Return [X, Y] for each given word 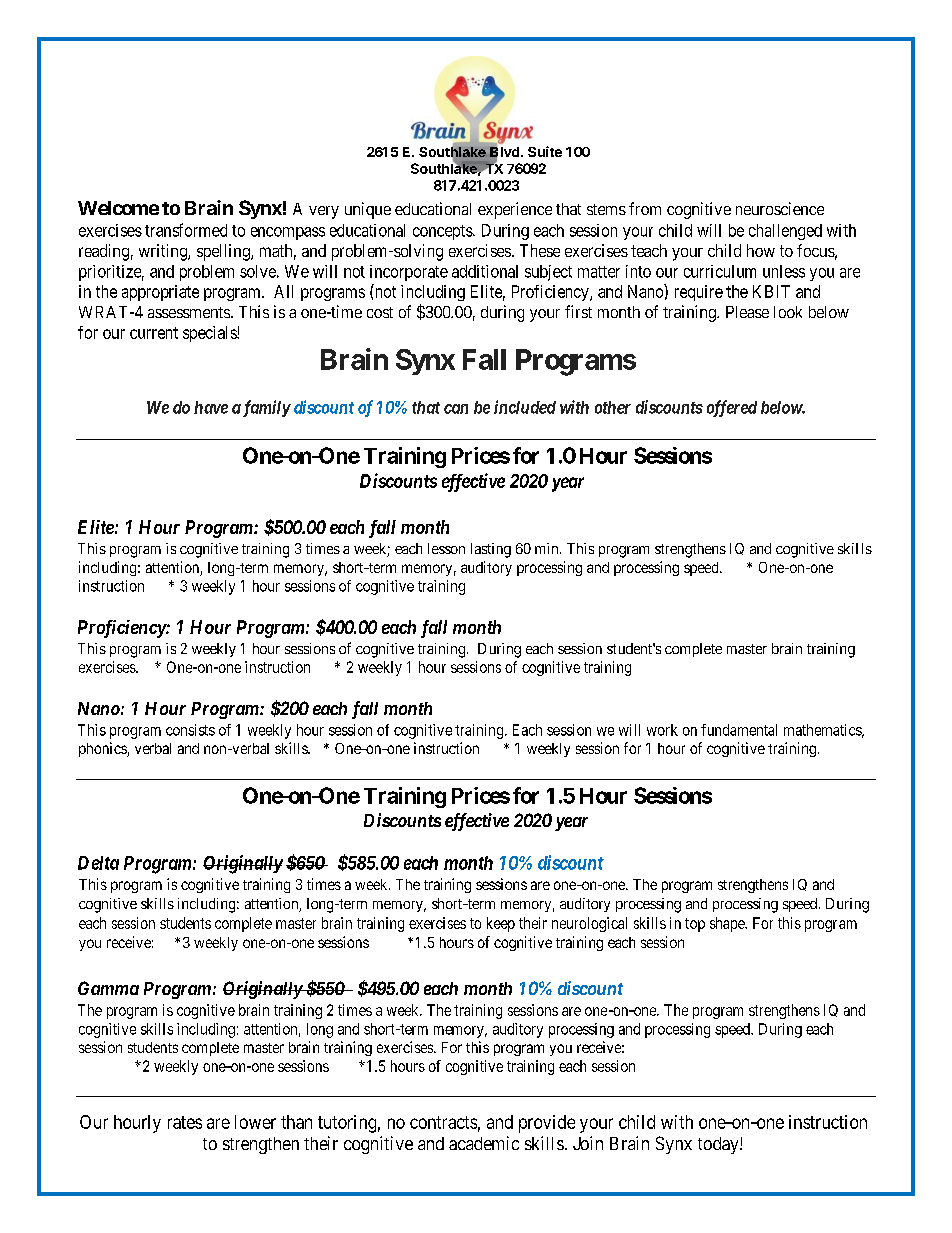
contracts [443, 1122]
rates [185, 1122]
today [719, 1145]
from [645, 208]
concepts [443, 232]
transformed [186, 230]
